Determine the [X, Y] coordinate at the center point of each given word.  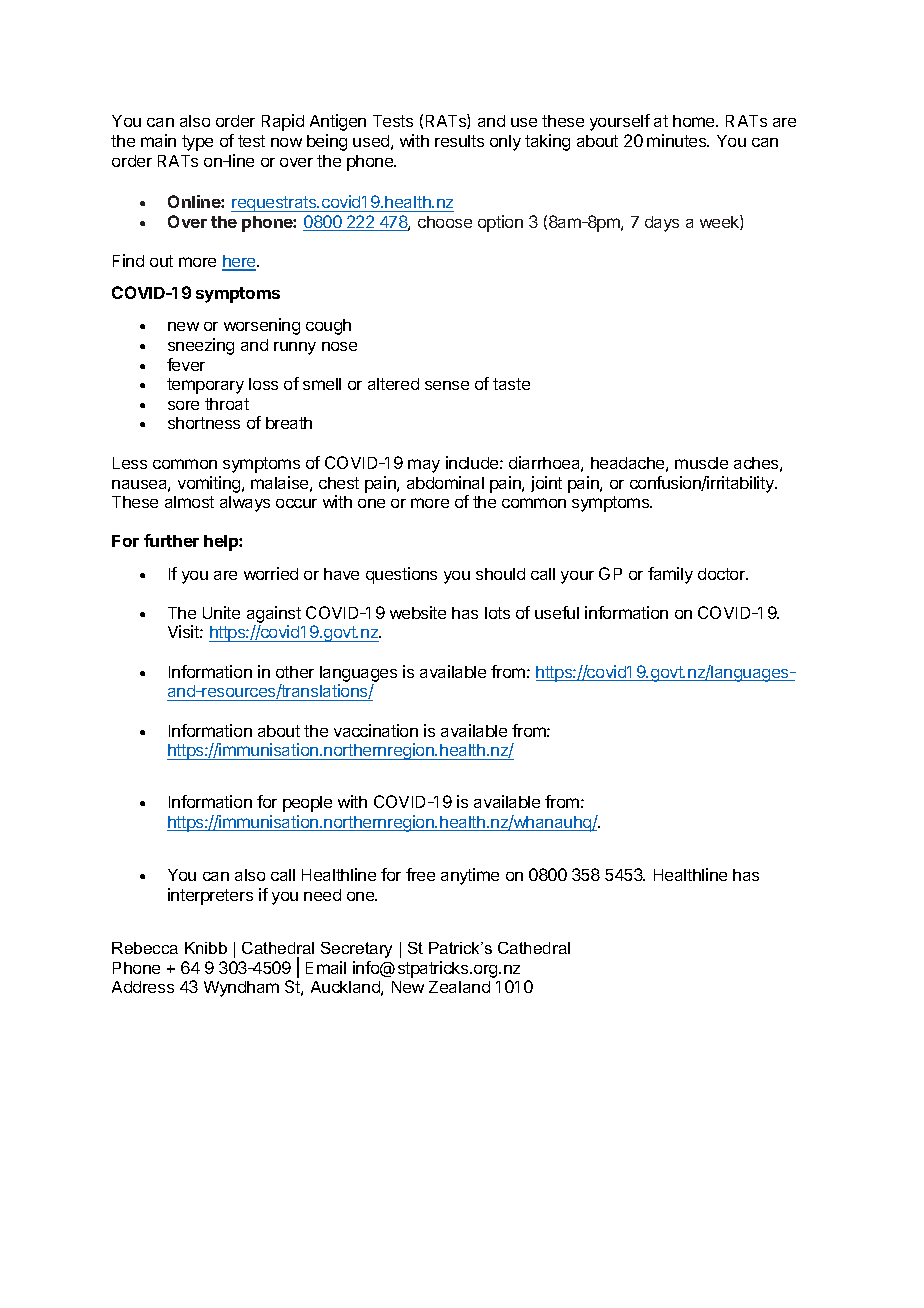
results [459, 141]
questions [401, 575]
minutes [678, 140]
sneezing [201, 346]
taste [511, 384]
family [670, 575]
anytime [470, 876]
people [307, 804]
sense [447, 385]
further [171, 540]
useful [557, 612]
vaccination [376, 730]
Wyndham [241, 989]
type [197, 143]
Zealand [459, 987]
